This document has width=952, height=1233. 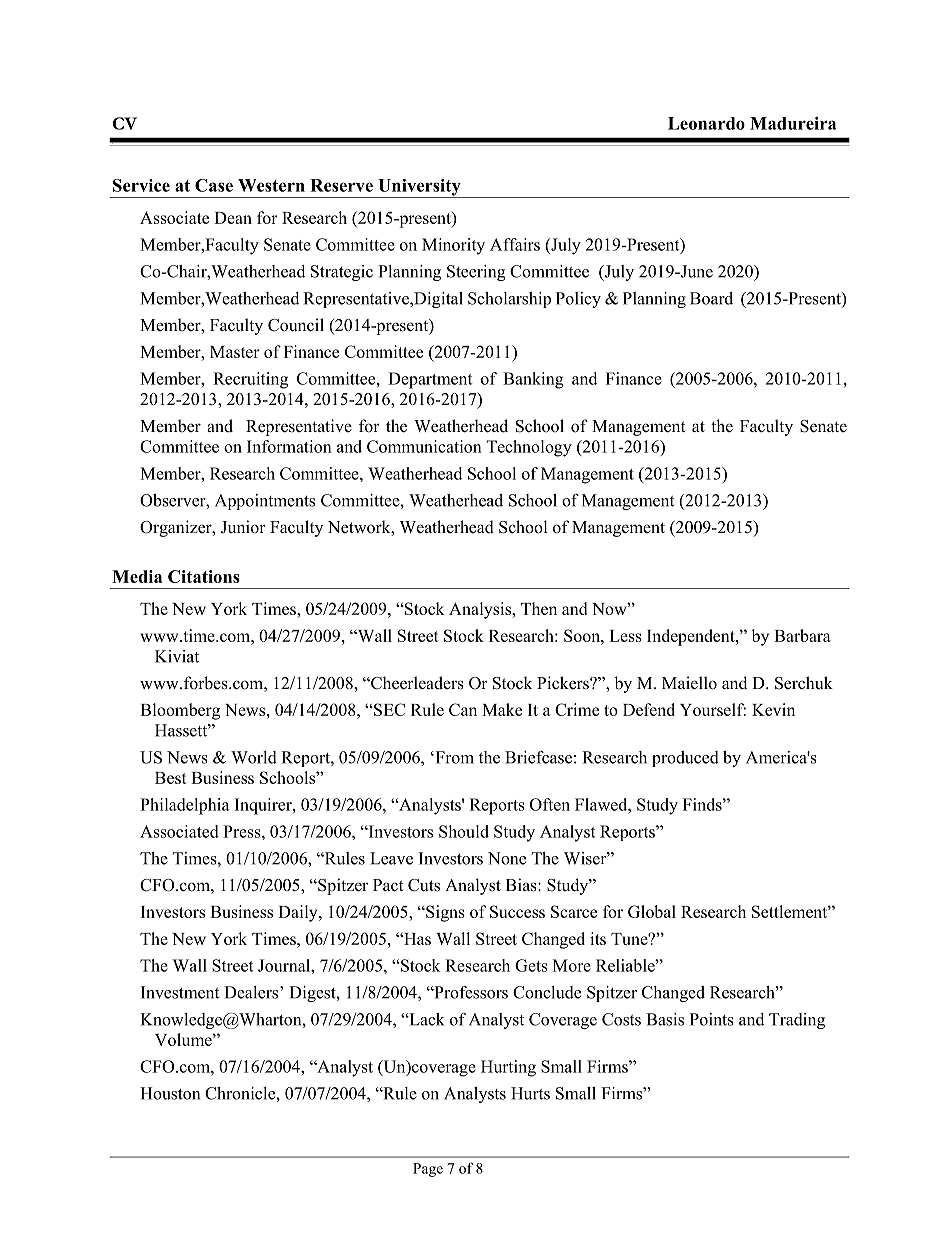 I want to click on Independent, so click(x=692, y=637).
